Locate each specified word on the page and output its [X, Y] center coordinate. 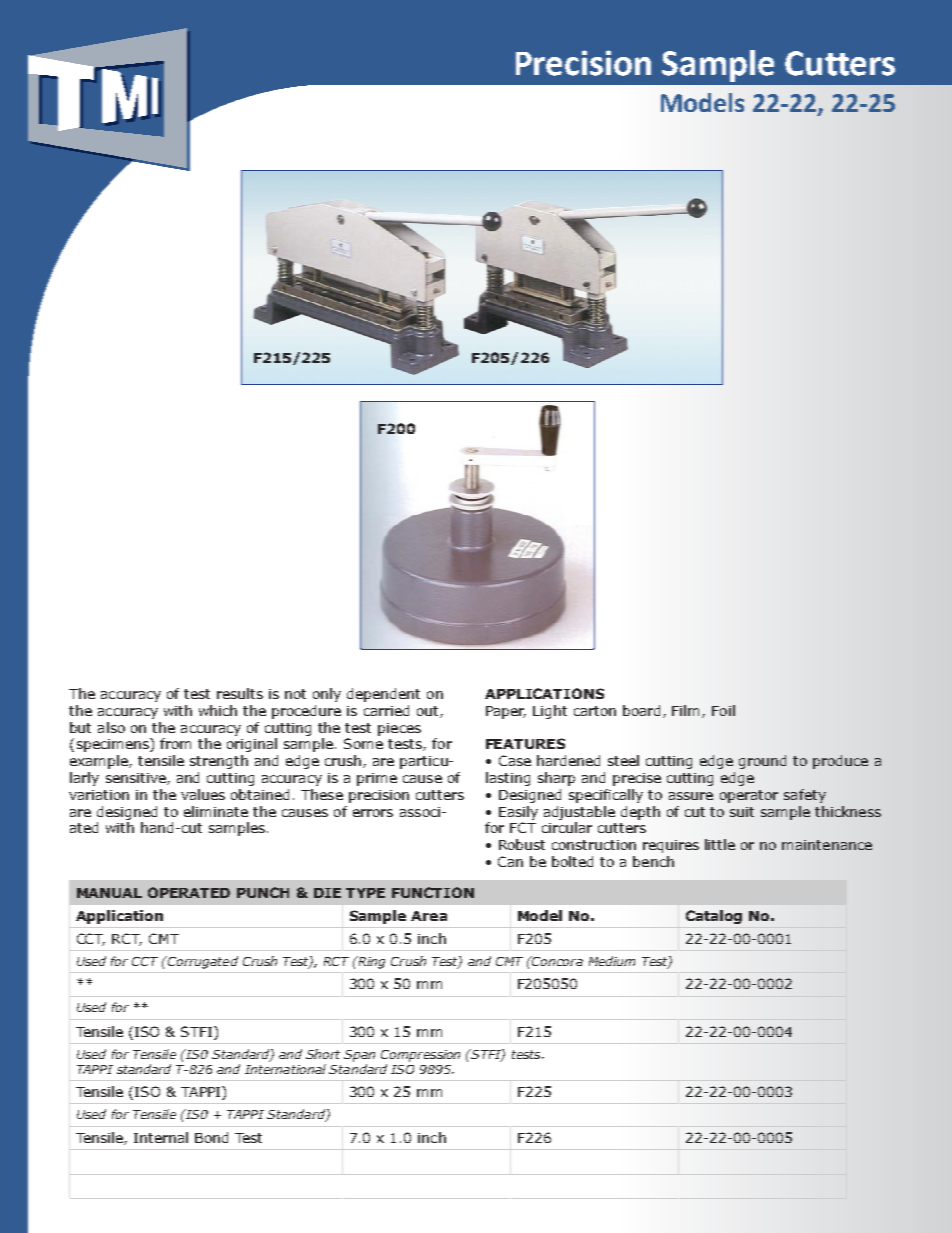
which [218, 710]
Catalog [714, 917]
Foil [723, 710]
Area [429, 916]
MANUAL [109, 893]
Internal [161, 1137]
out [429, 712]
